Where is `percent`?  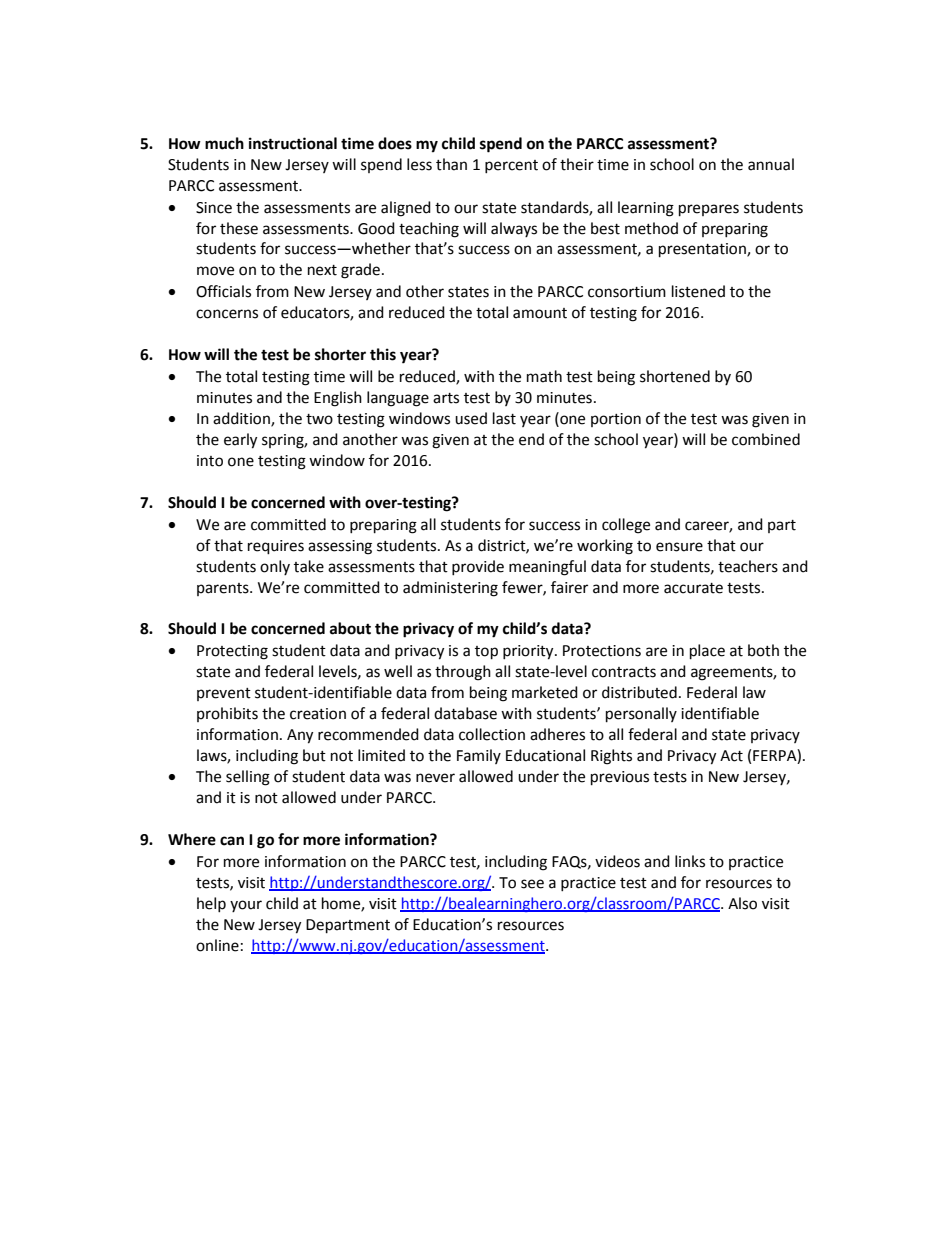
percent is located at coordinates (511, 166).
